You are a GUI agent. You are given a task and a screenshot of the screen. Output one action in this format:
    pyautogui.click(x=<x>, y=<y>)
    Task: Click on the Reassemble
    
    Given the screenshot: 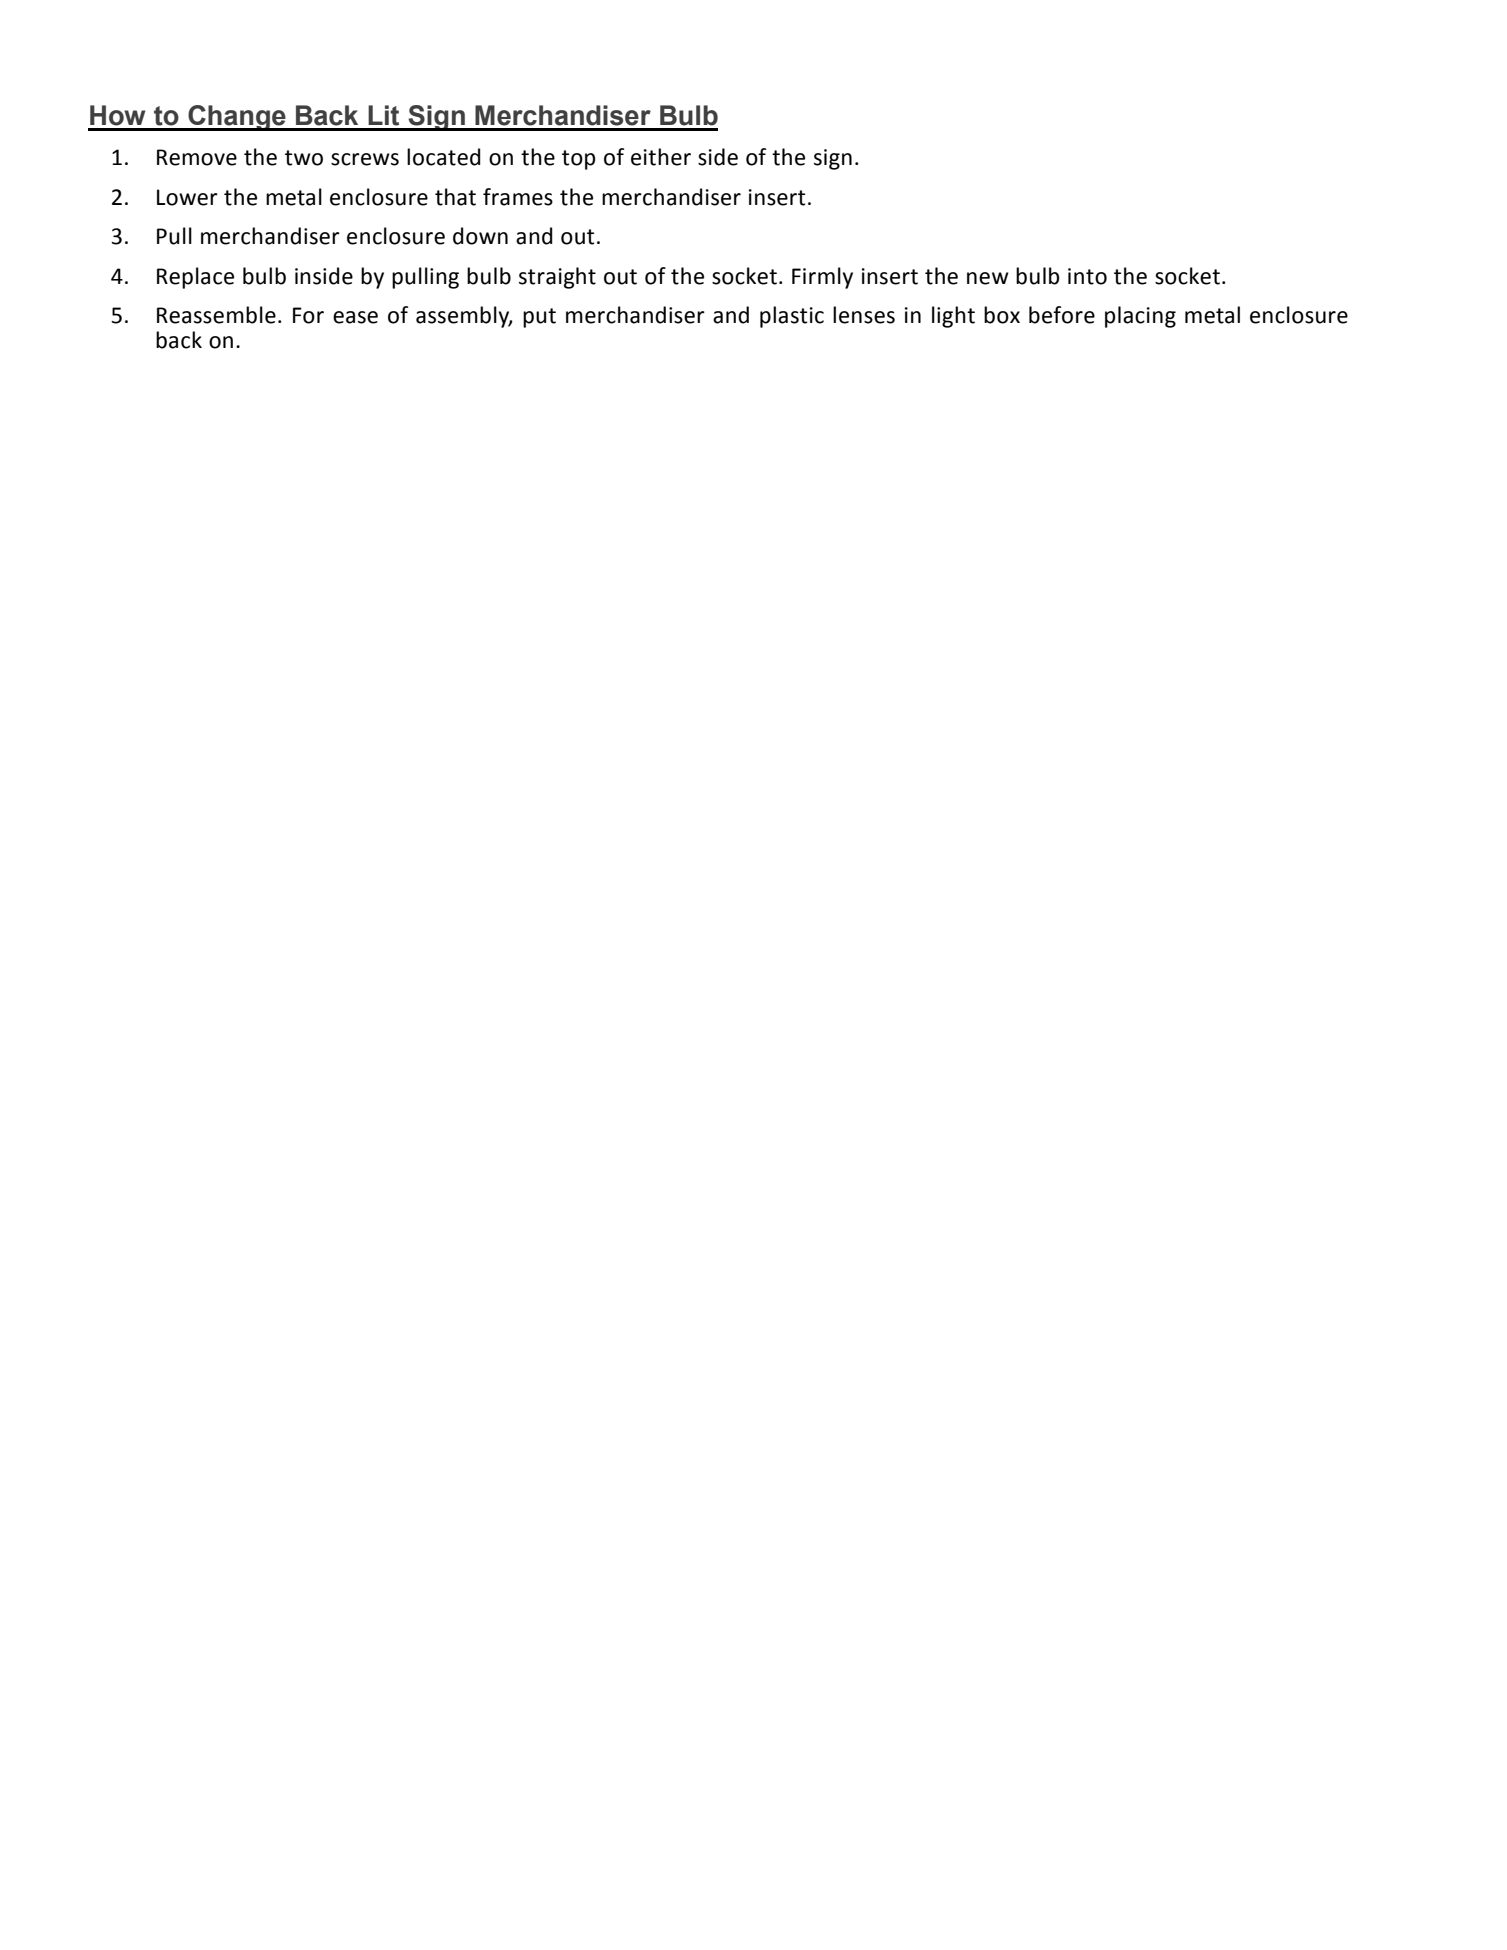 What is the action you would take?
    pyautogui.click(x=216, y=315)
